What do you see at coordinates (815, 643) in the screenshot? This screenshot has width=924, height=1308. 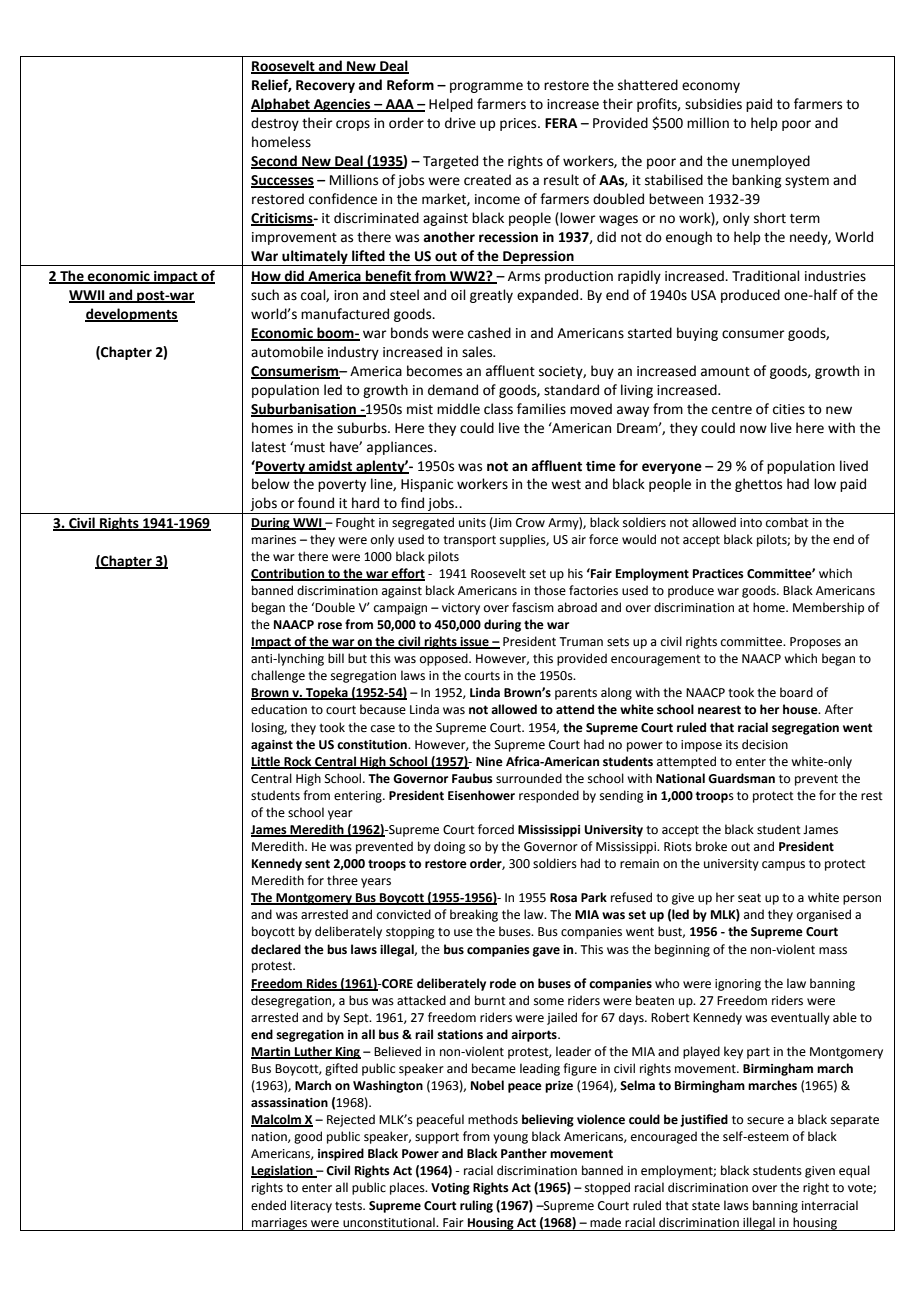 I see `Proposes` at bounding box center [815, 643].
